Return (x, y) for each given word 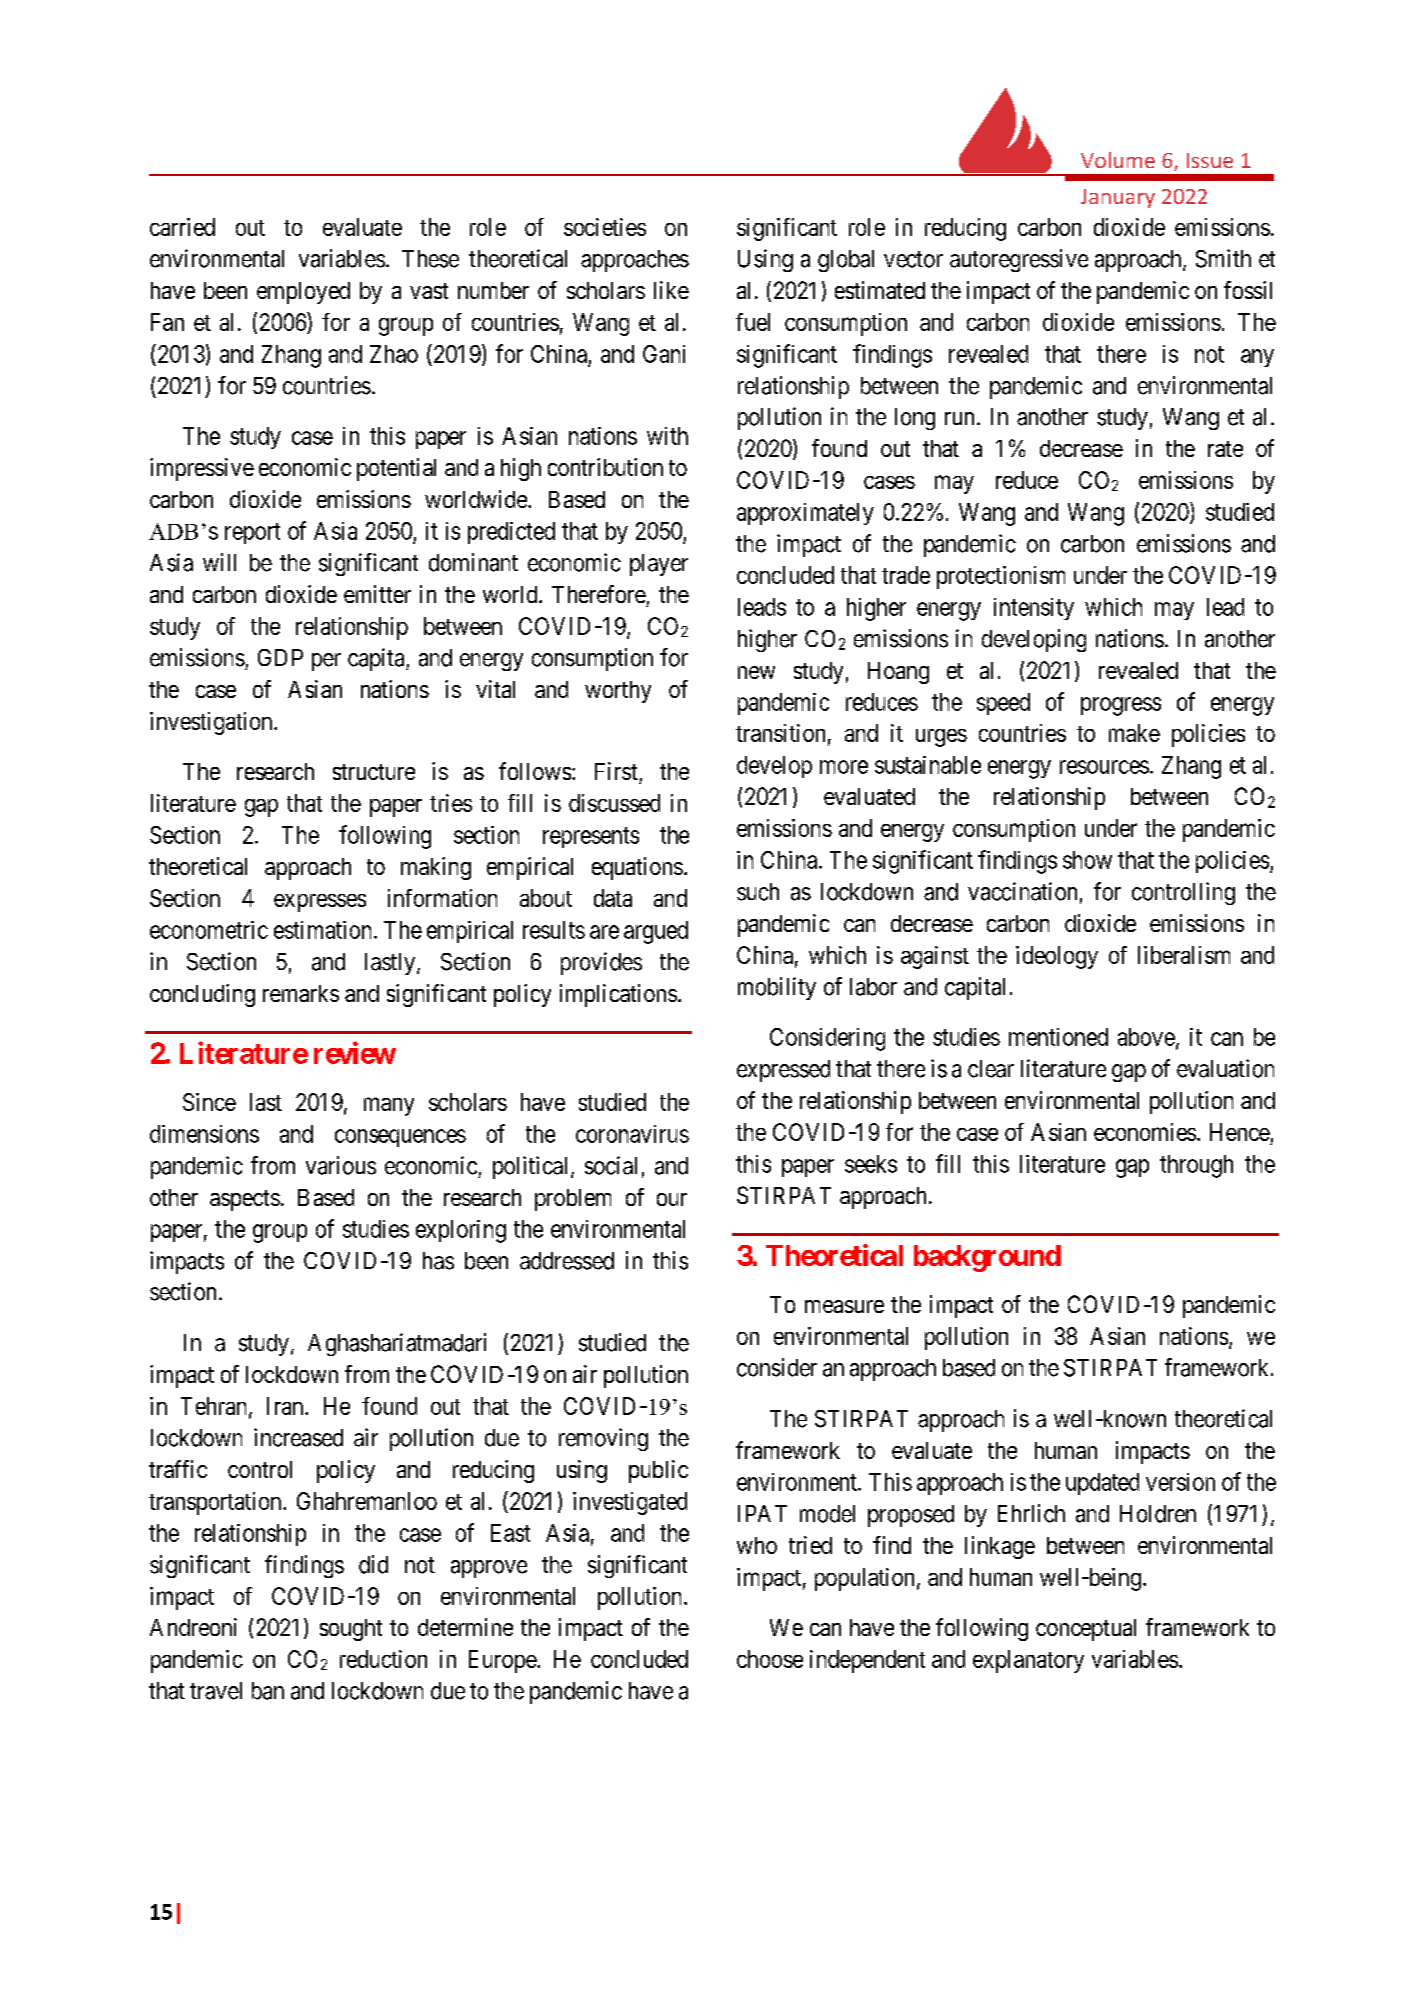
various (341, 1165)
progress (1121, 706)
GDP (280, 657)
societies (605, 227)
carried (182, 227)
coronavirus (632, 1134)
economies (1145, 1132)
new (756, 672)
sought (351, 1630)
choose (770, 1659)
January (1118, 198)
